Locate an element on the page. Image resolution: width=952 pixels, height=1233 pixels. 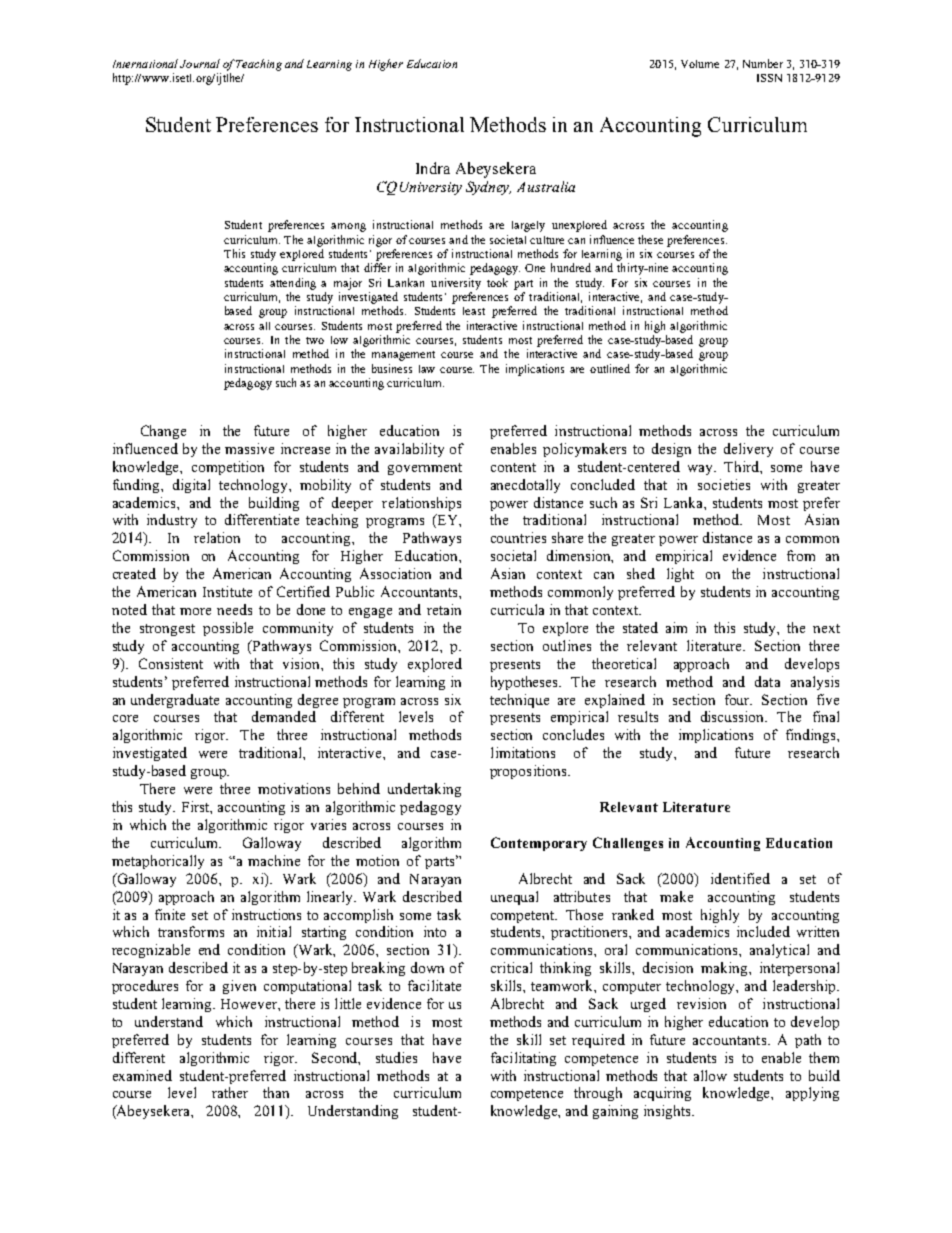
two is located at coordinates (315, 340).
